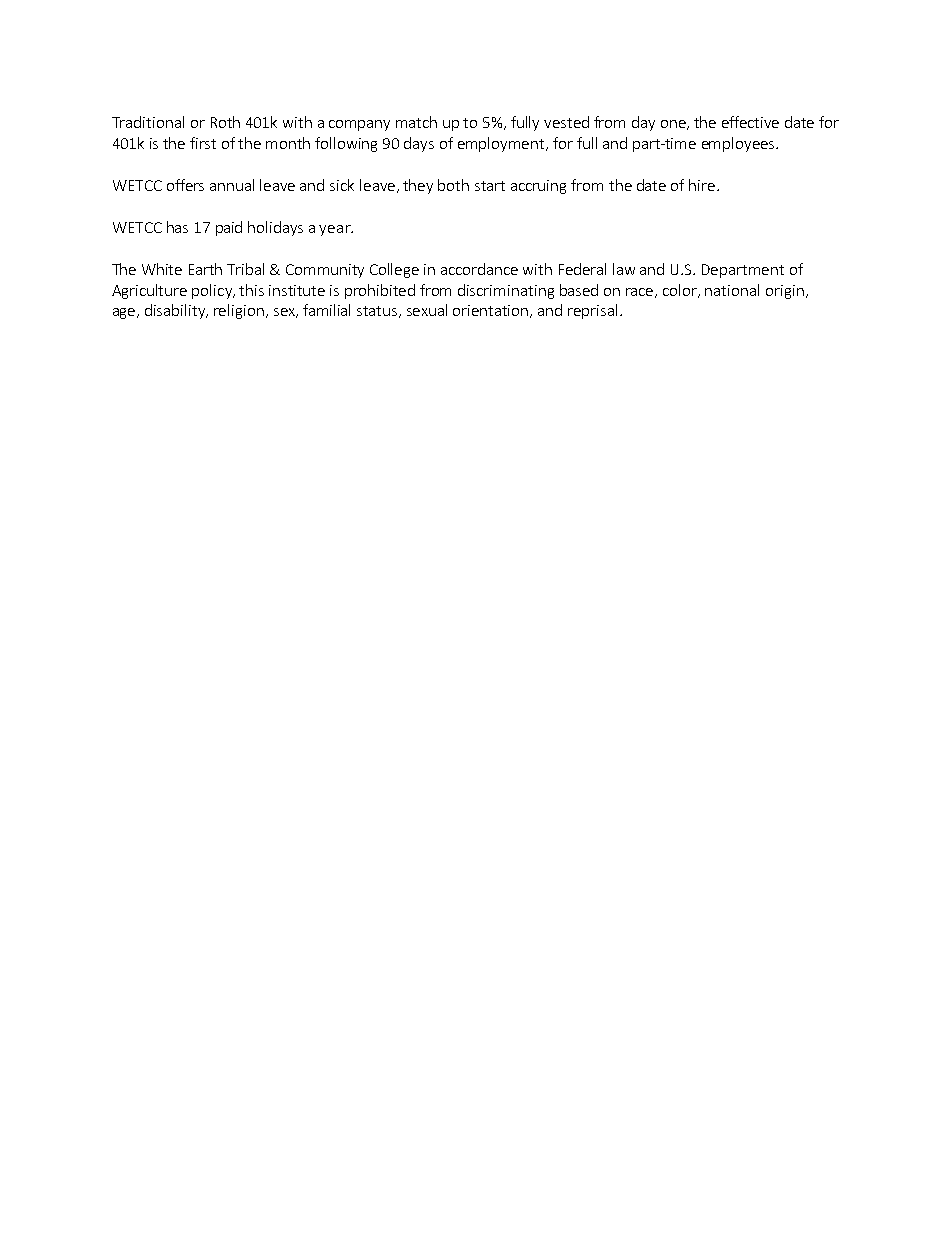  Describe the element at coordinates (702, 185) in the screenshot. I see `hire` at that location.
